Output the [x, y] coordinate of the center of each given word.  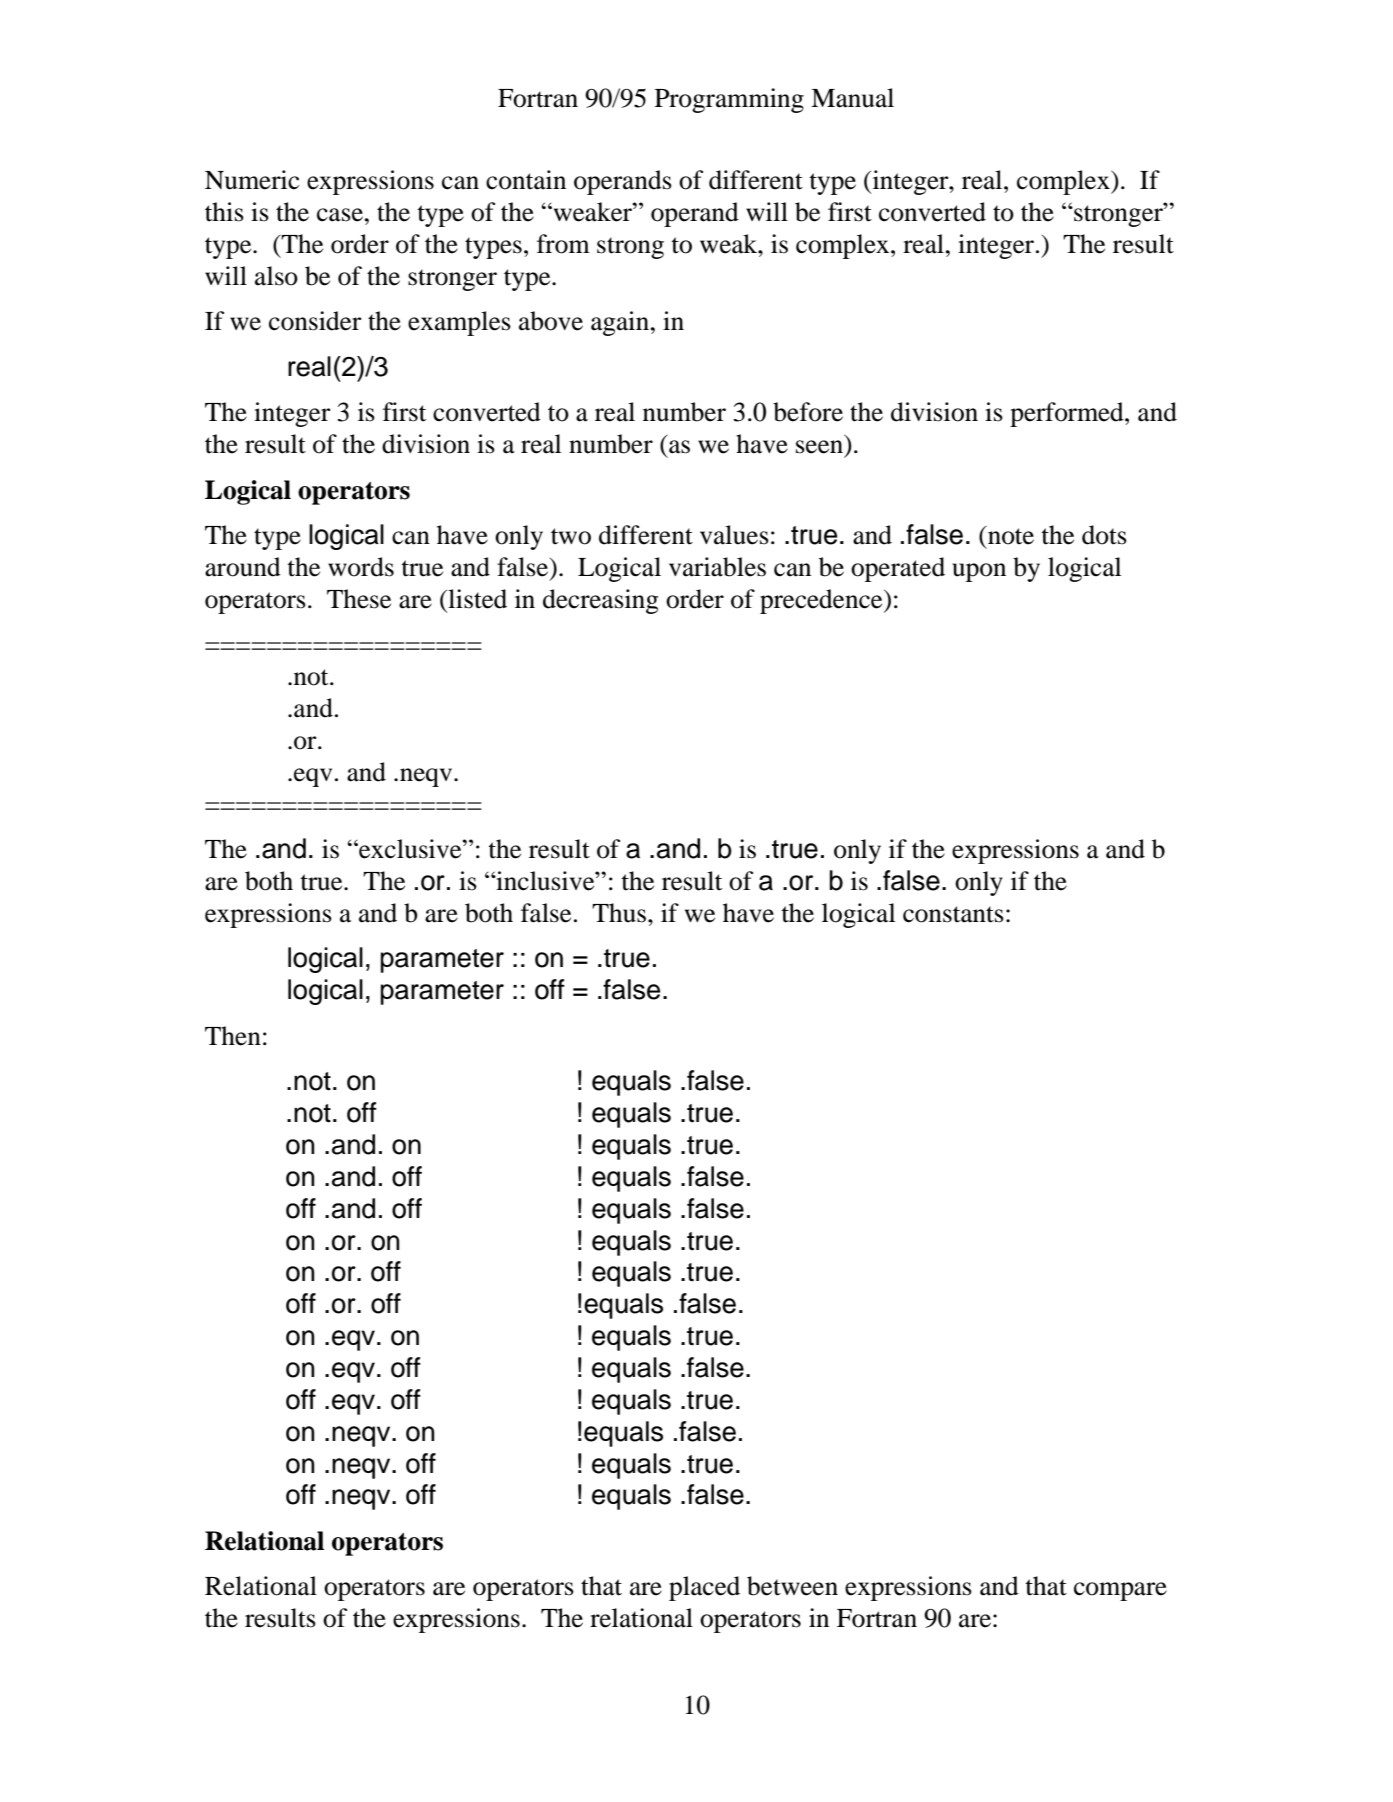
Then [233, 1036]
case [340, 215]
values [734, 535]
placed [704, 1588]
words [361, 567]
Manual [852, 98]
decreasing [600, 601]
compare [1120, 1591]
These [359, 599]
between [792, 1586]
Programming [729, 100]
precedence [822, 601]
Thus [619, 913]
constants [953, 914]
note [1010, 535]
